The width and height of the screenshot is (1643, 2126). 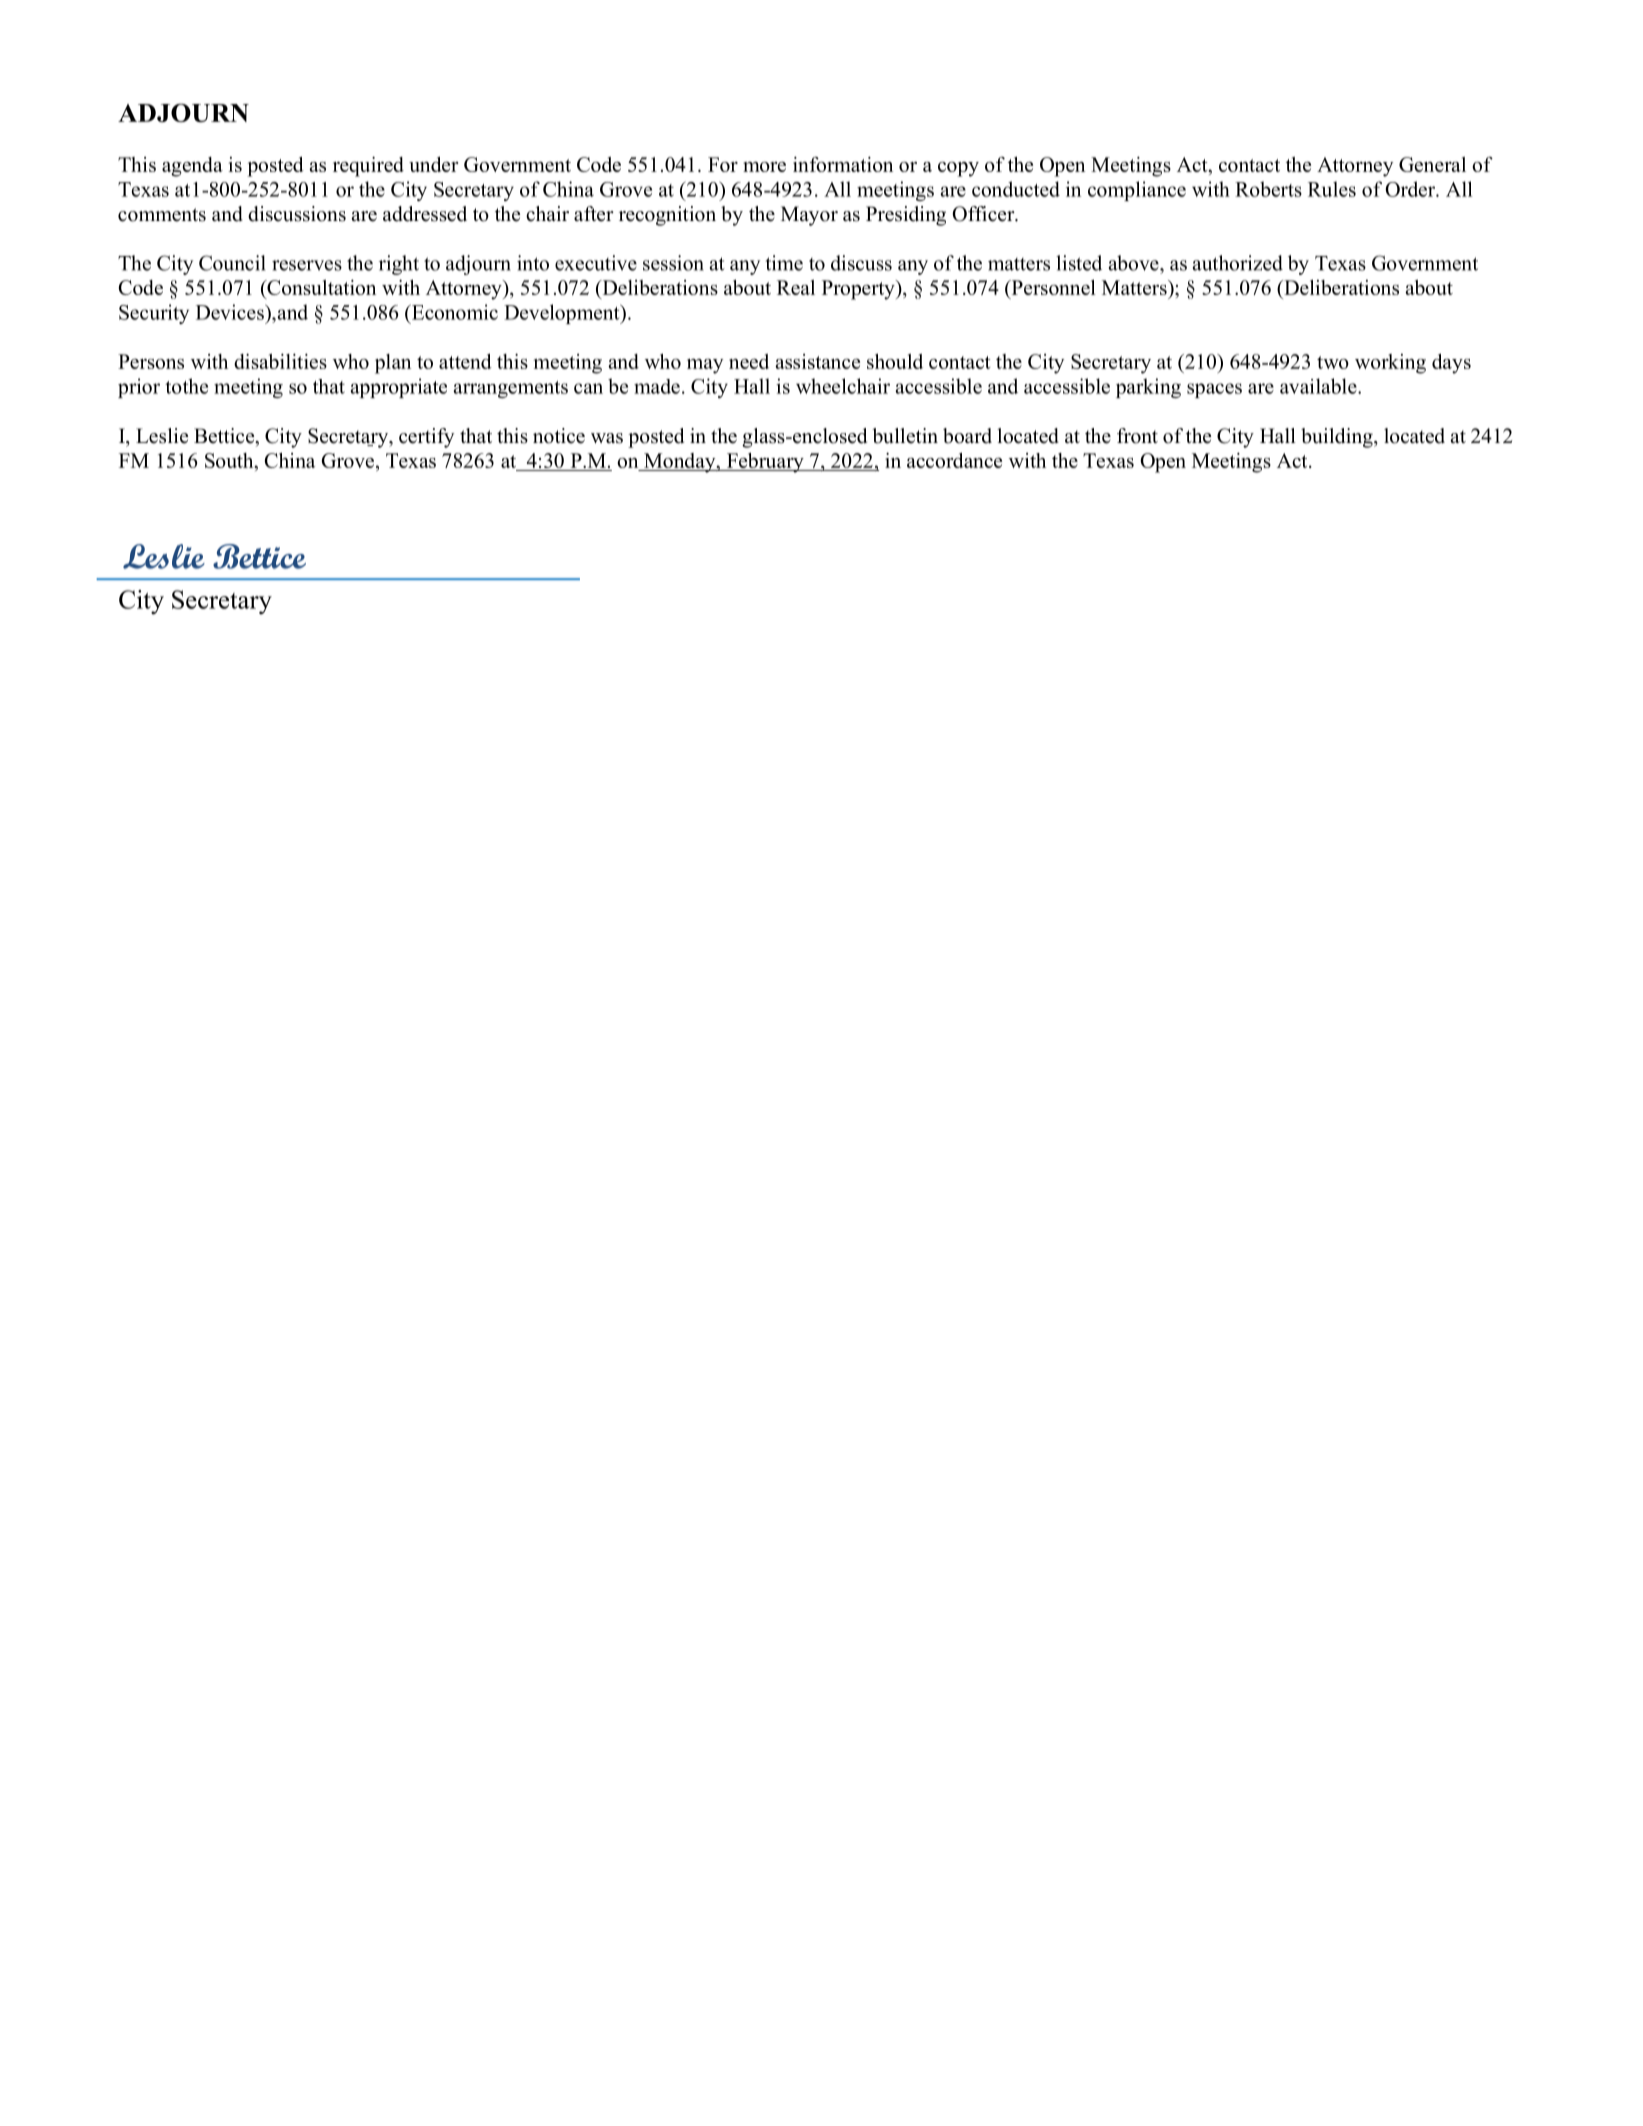 What do you see at coordinates (784, 263) in the screenshot?
I see `time` at bounding box center [784, 263].
